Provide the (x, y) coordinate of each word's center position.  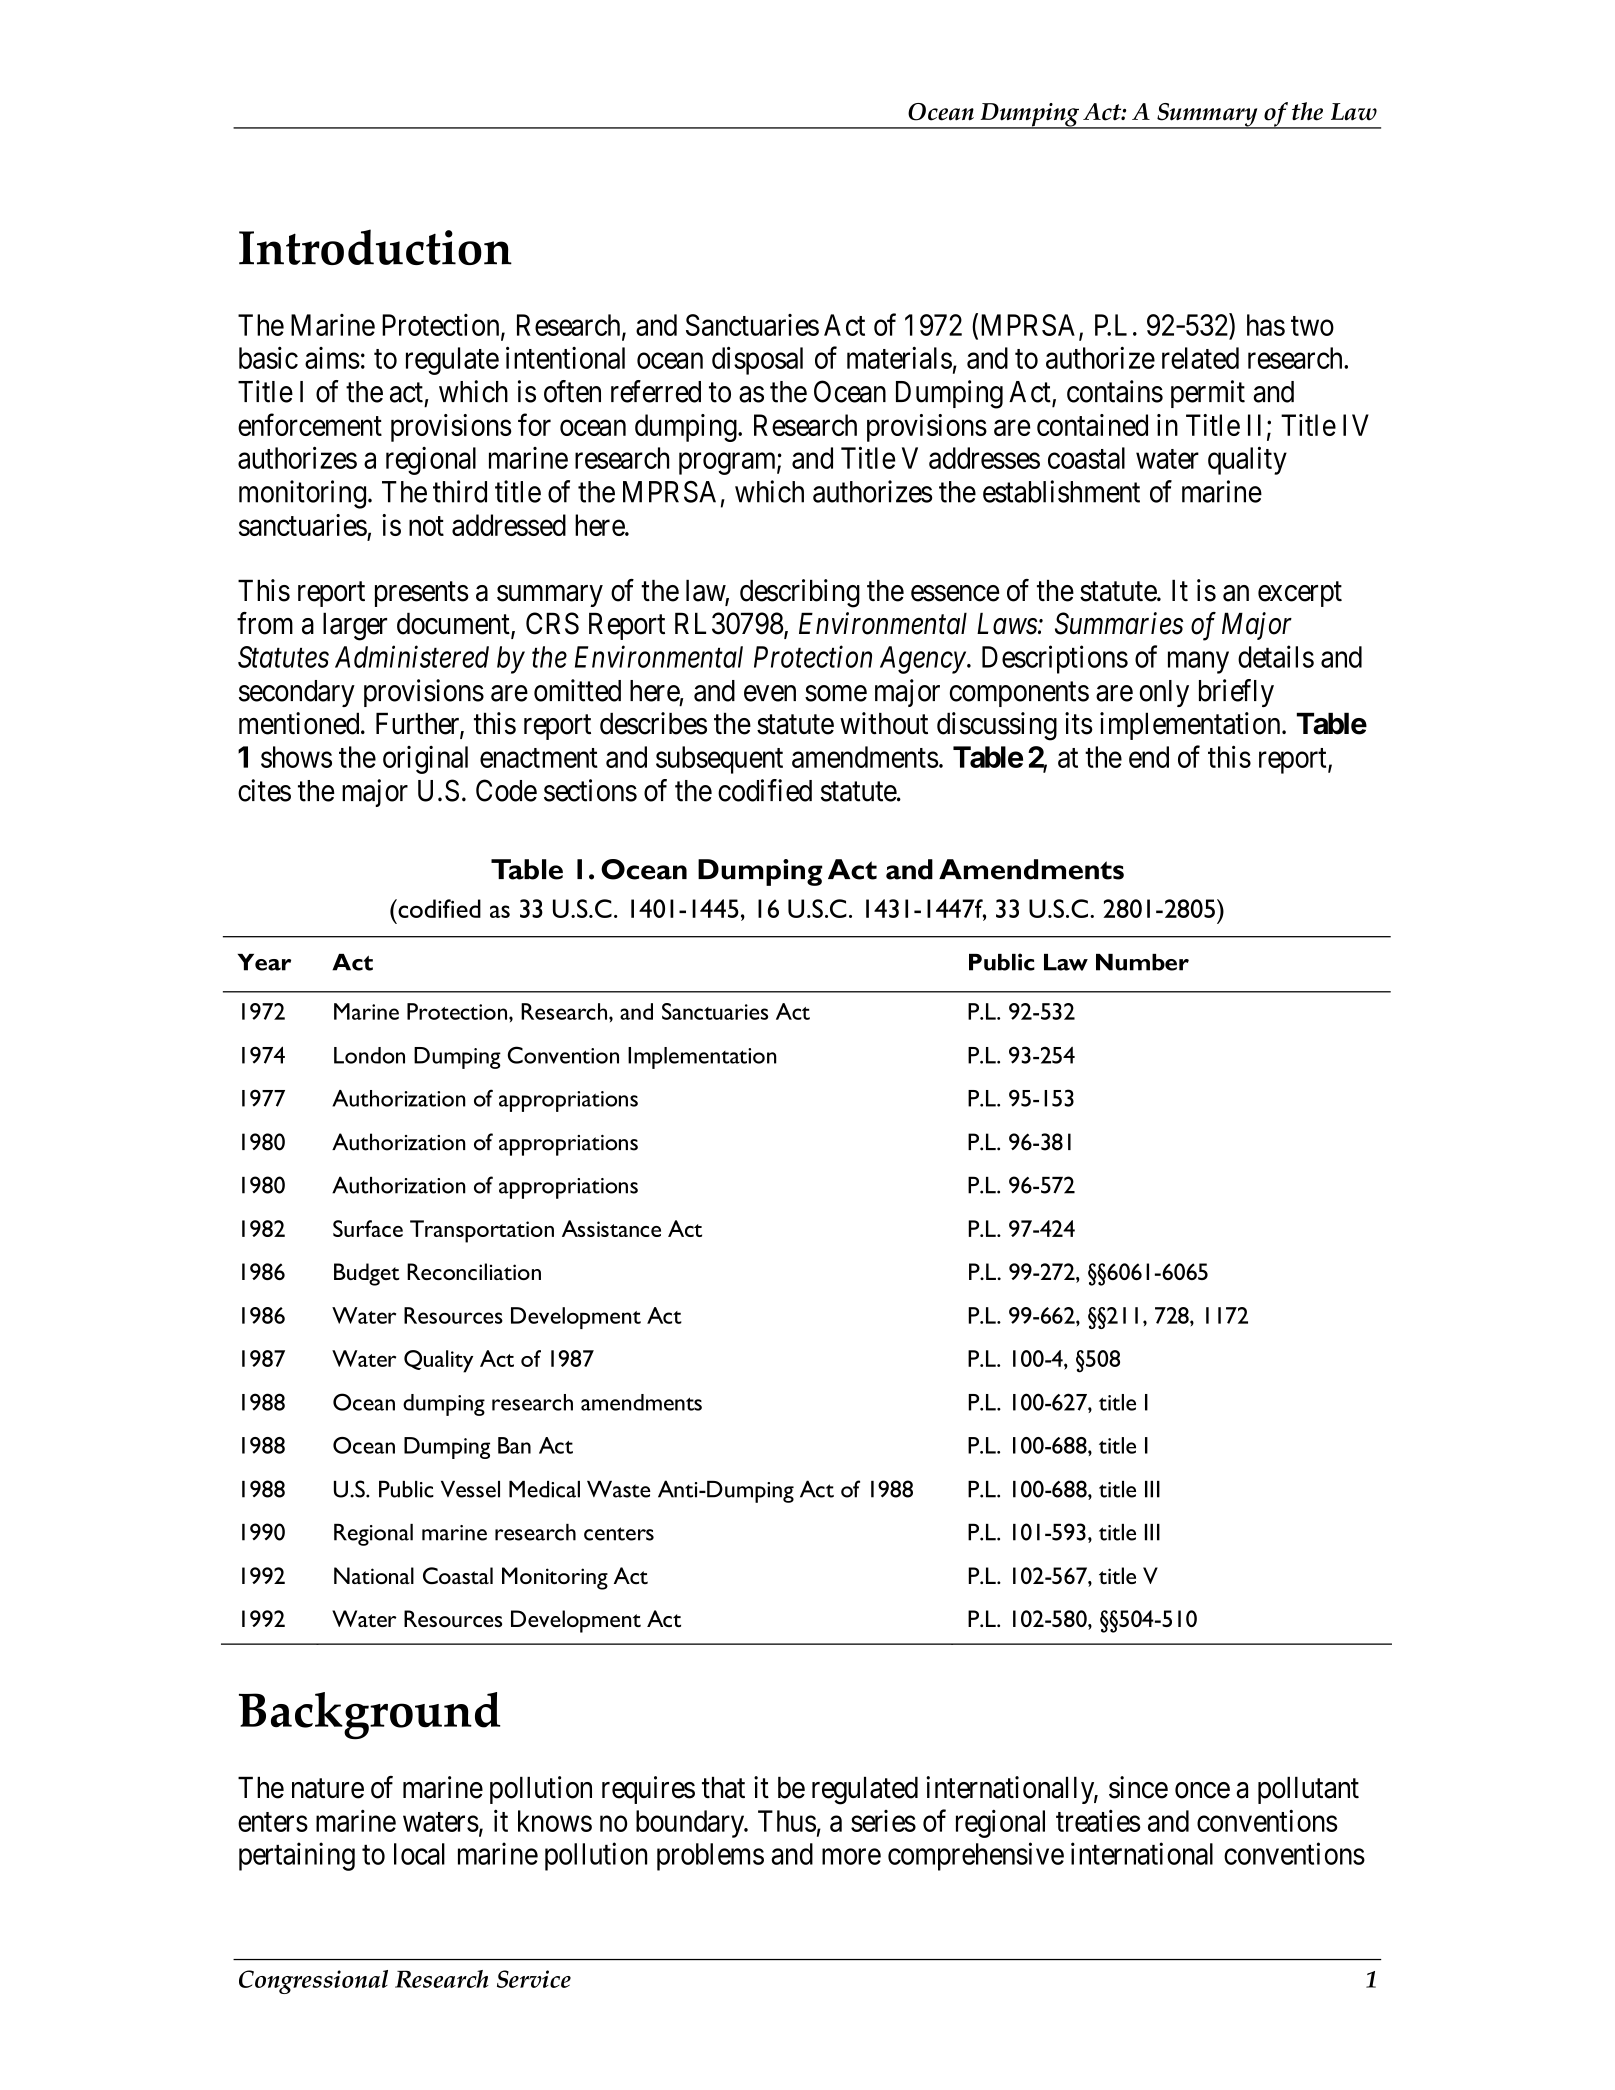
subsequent (719, 760)
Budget (367, 1274)
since (1138, 1787)
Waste (619, 1489)
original (425, 760)
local (419, 1854)
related (1200, 358)
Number (1142, 962)
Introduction (375, 247)
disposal (757, 360)
